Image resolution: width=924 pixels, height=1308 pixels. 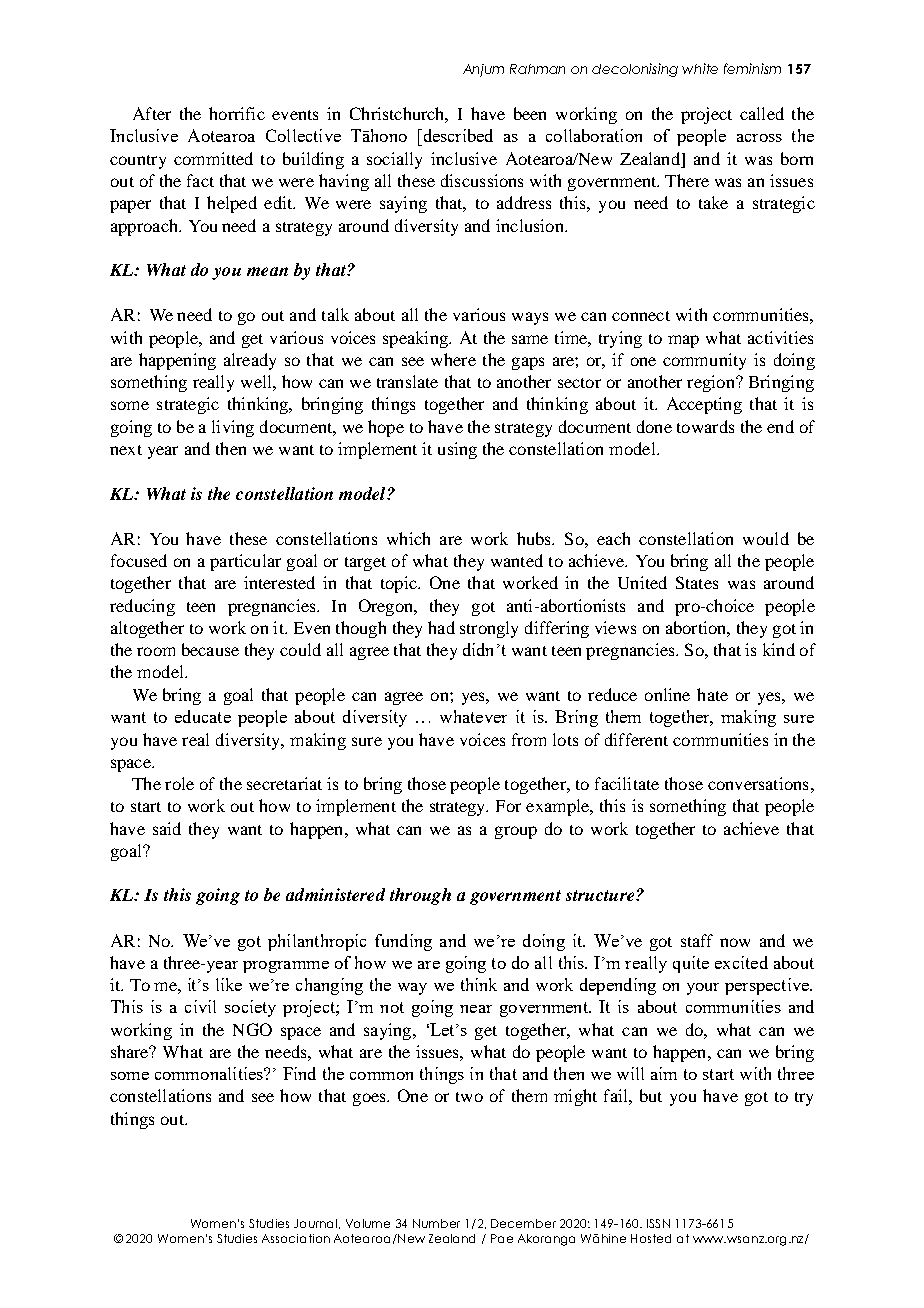 I want to click on horrific, so click(x=237, y=113).
